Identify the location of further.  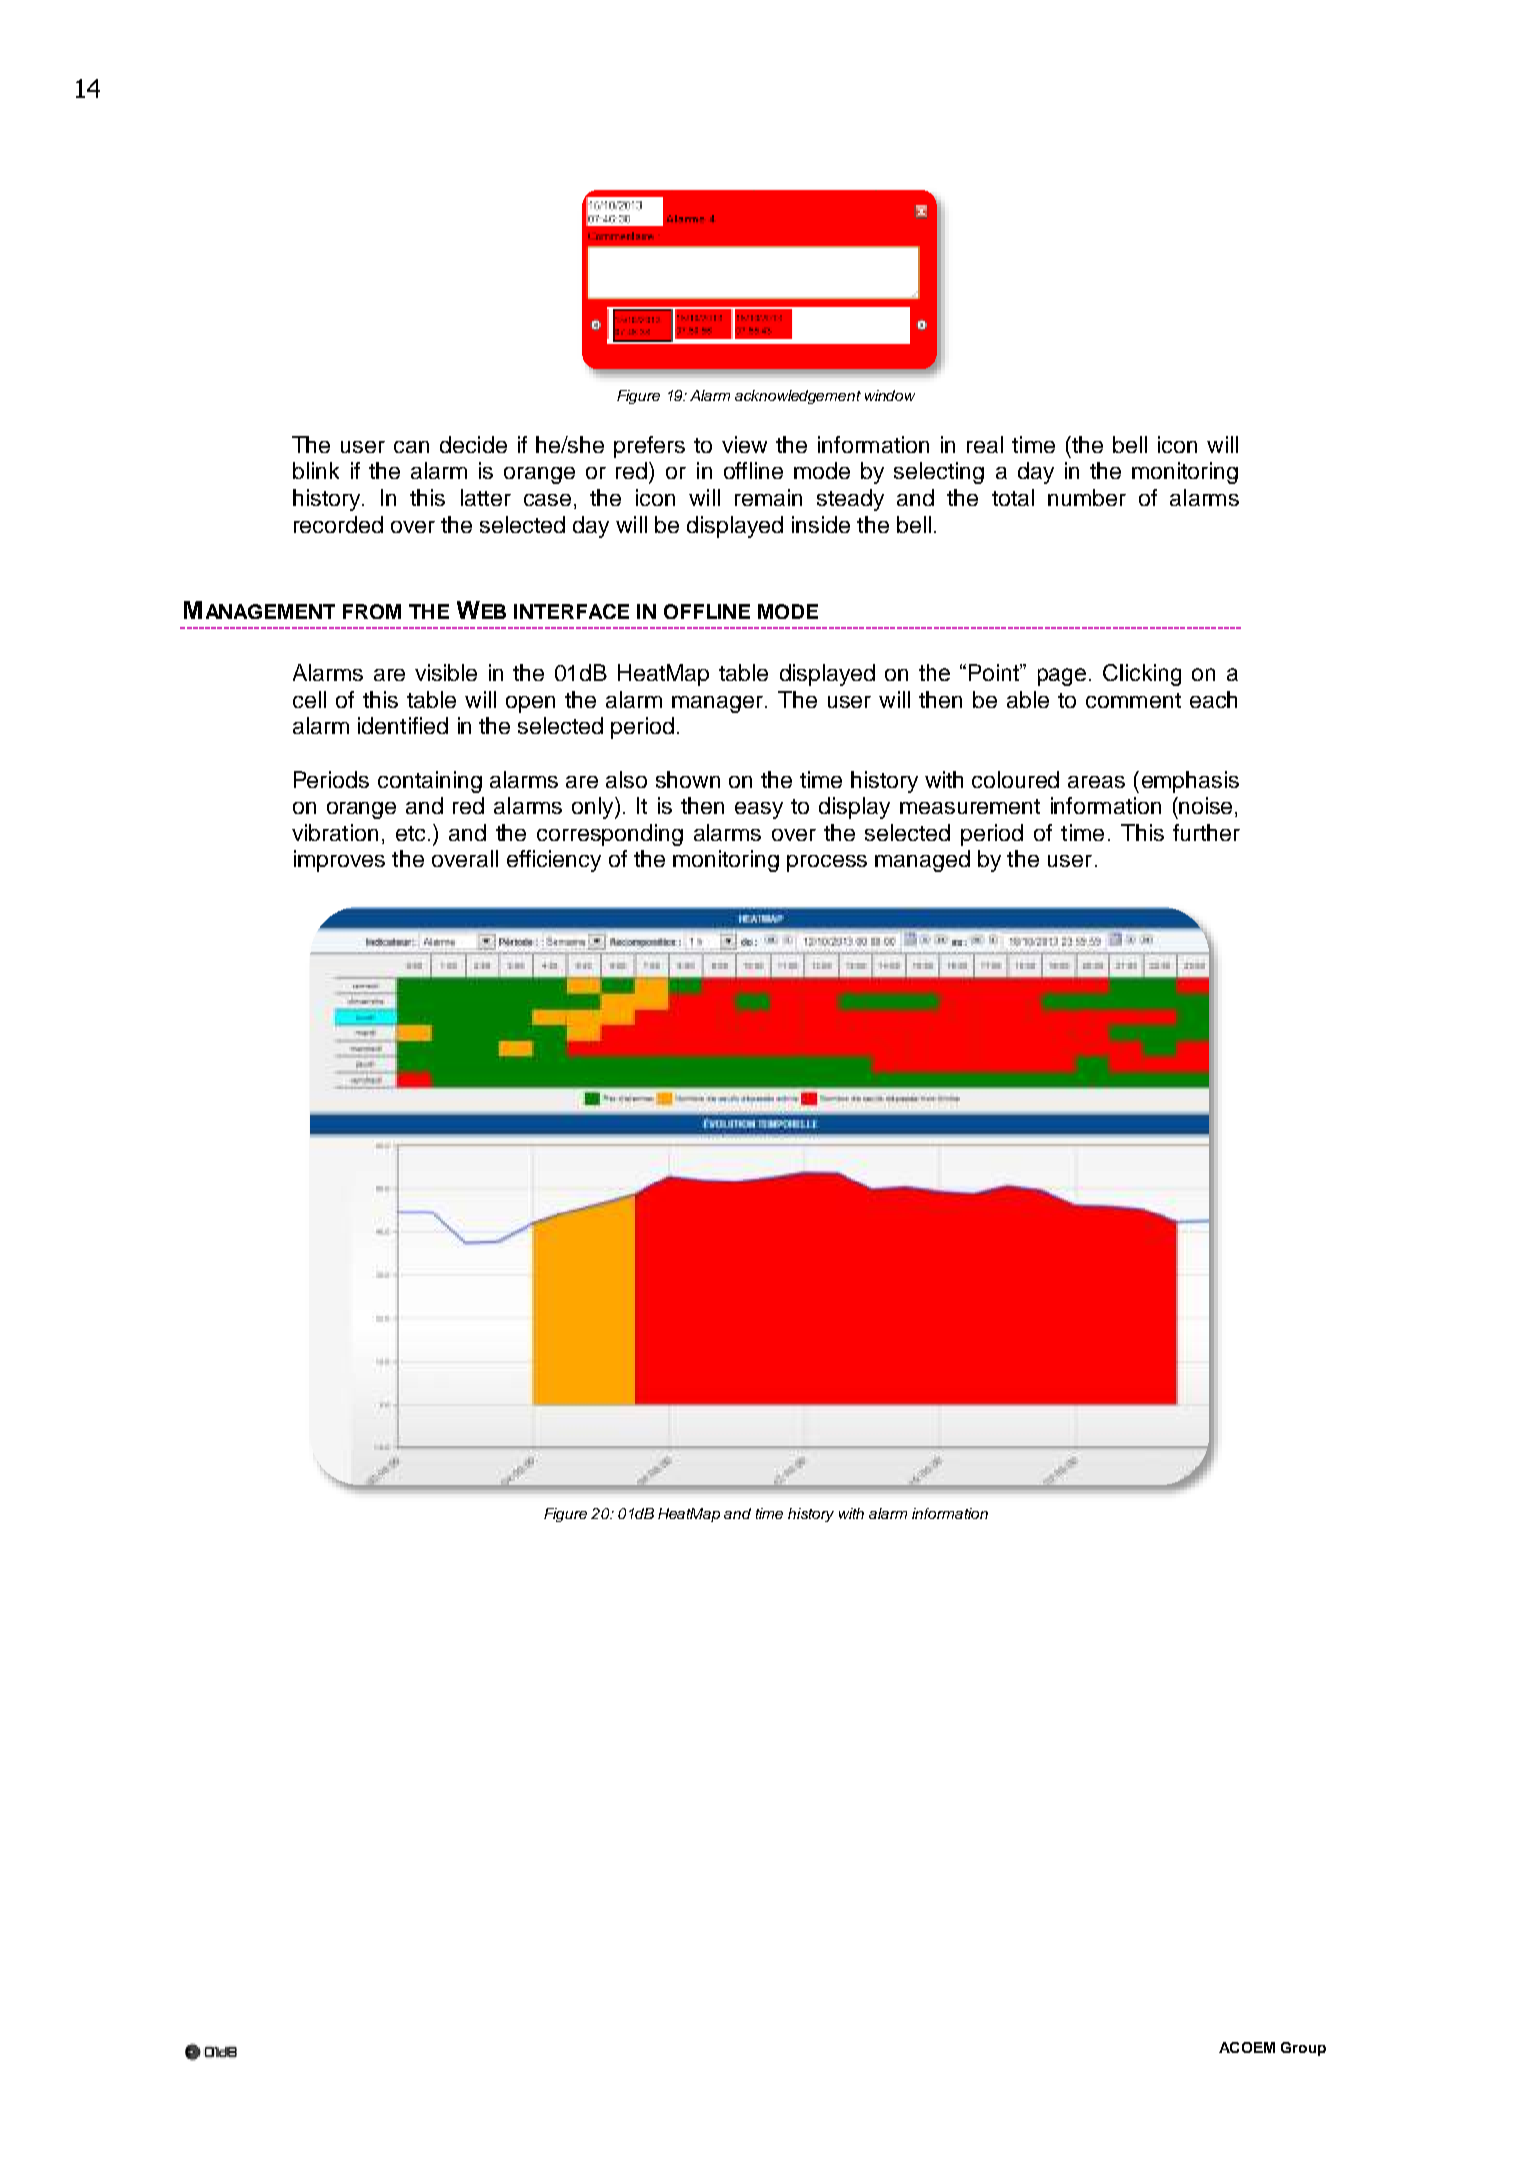
(1206, 832).
